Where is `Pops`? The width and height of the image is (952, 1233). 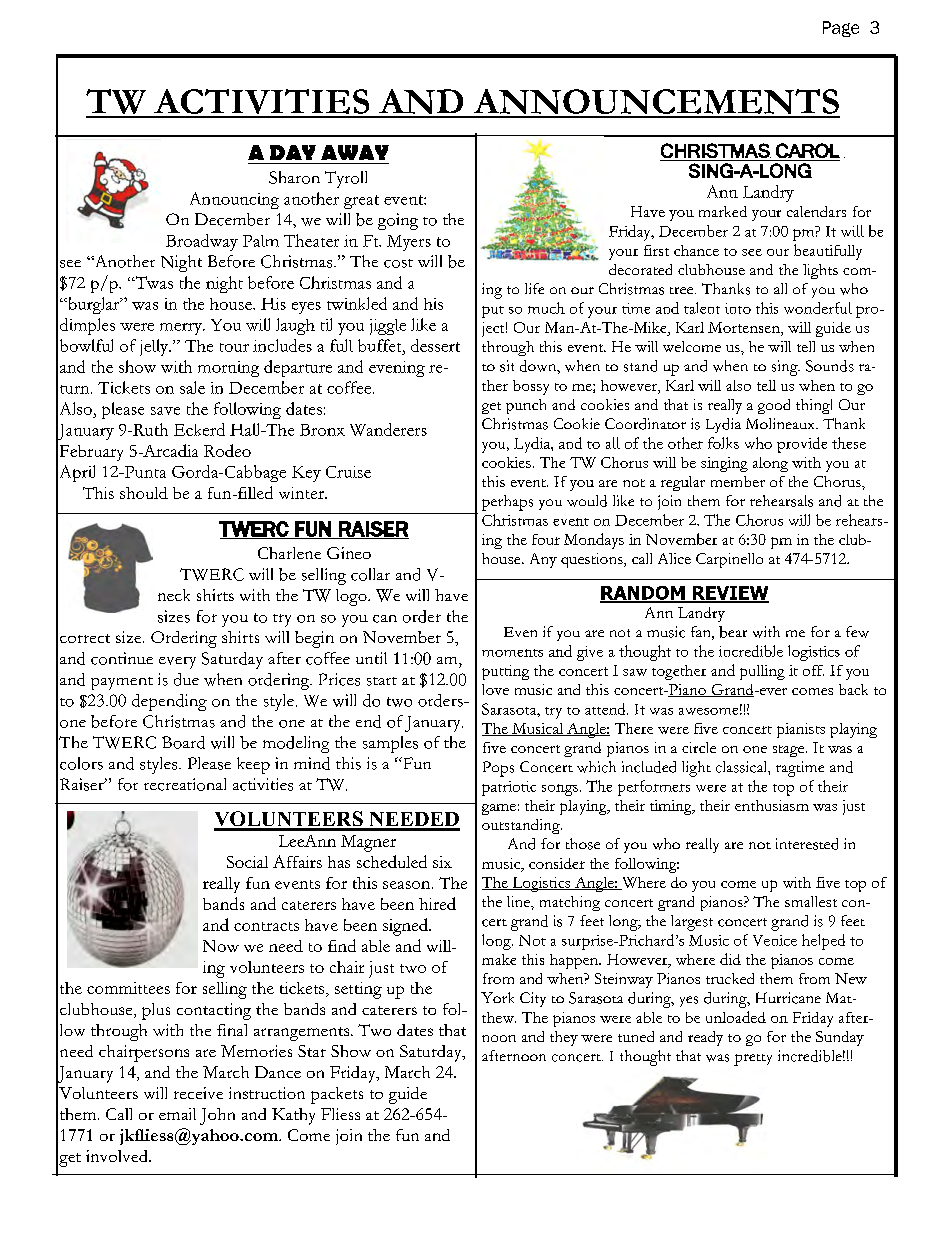 Pops is located at coordinates (498, 769).
